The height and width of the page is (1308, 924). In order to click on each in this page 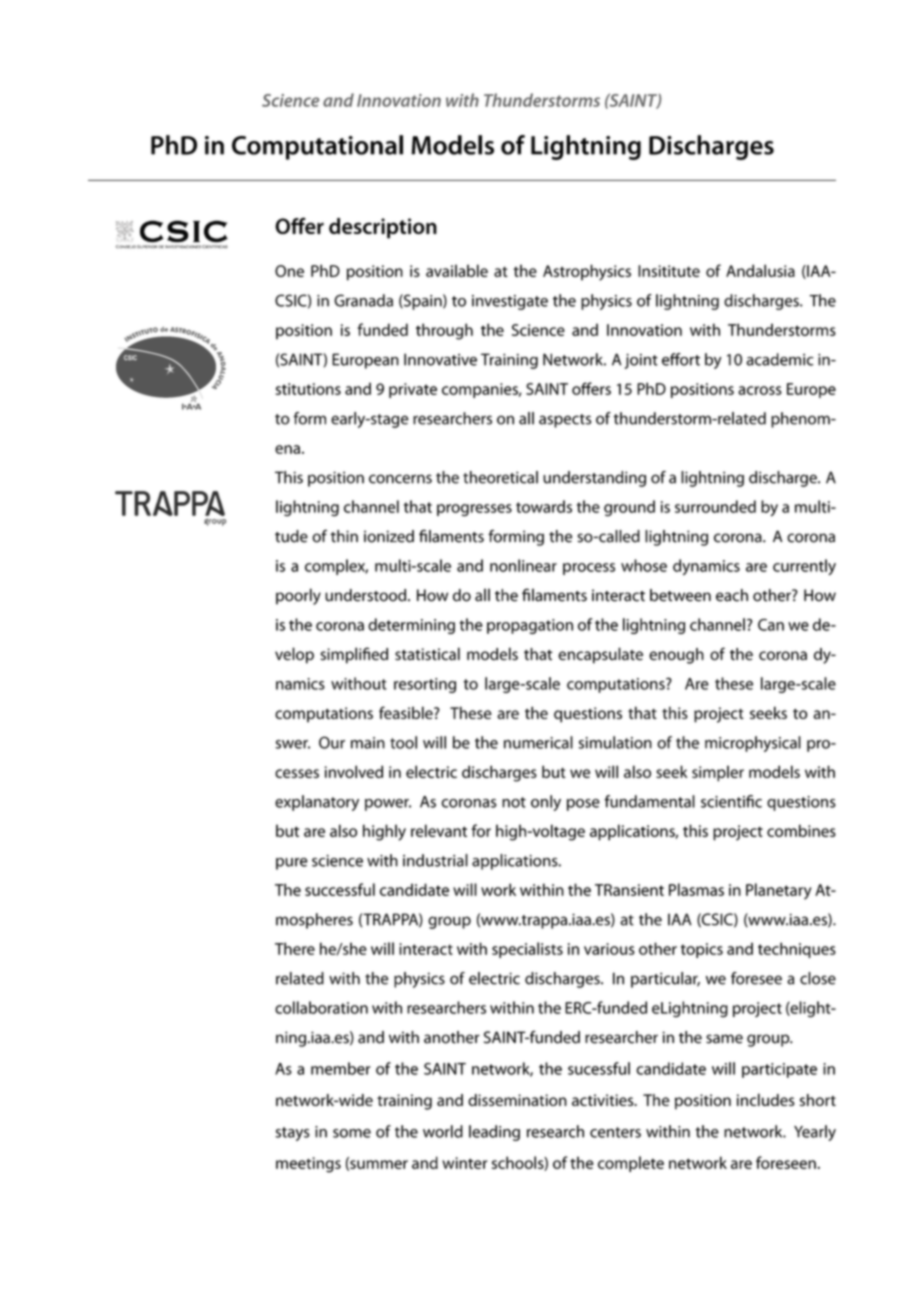, I will do `click(732, 595)`.
